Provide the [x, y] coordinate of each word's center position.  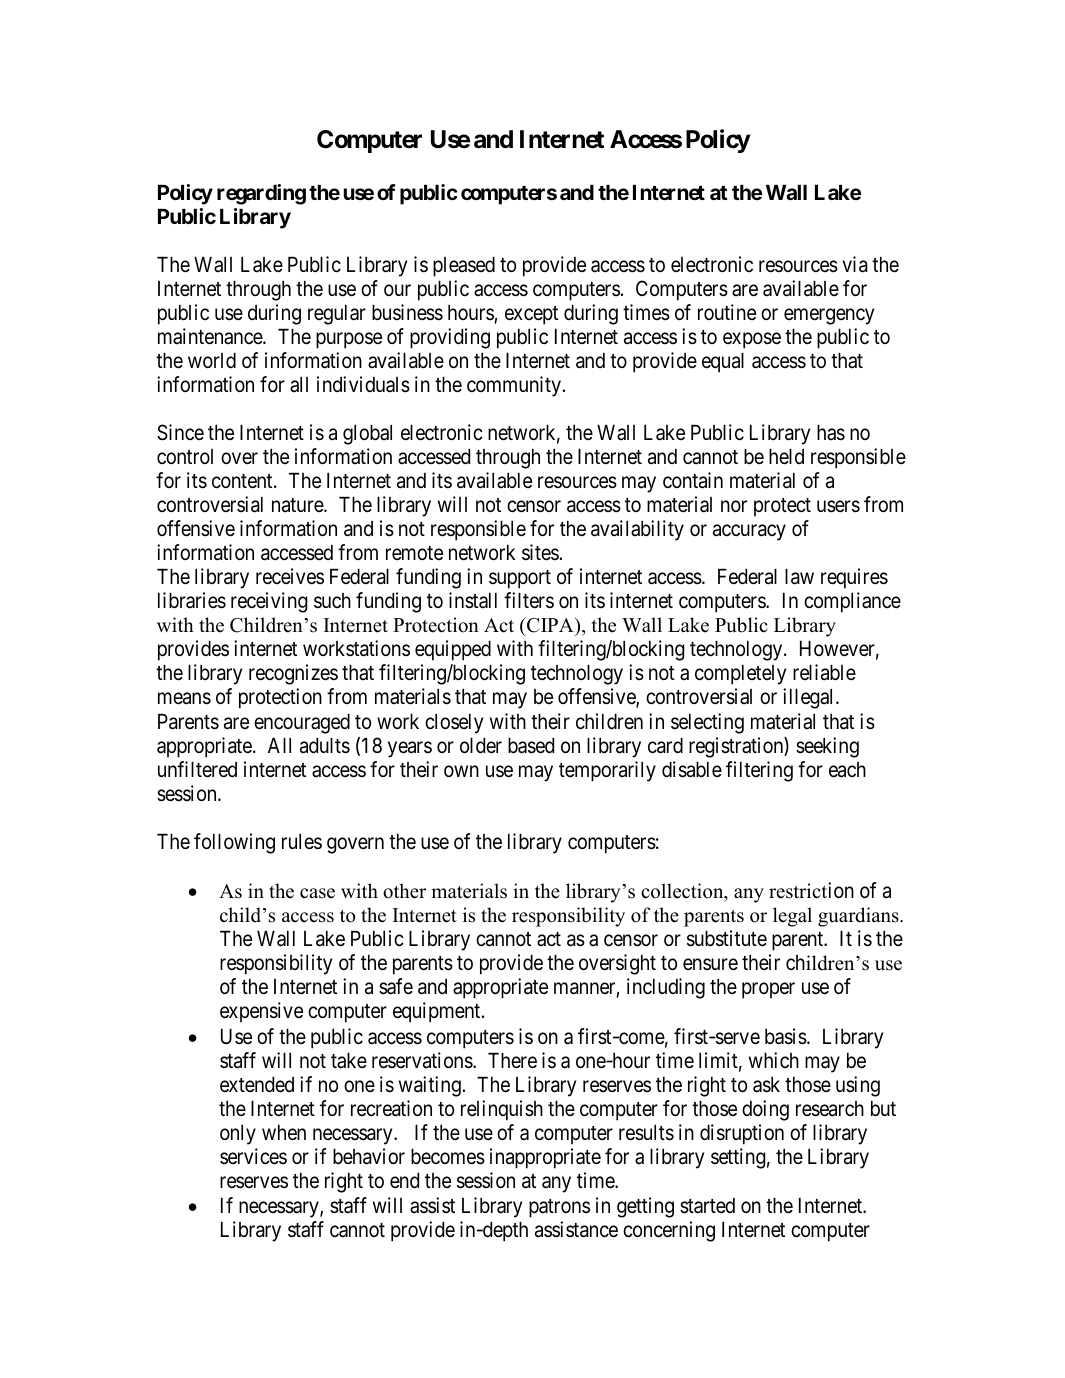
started [707, 1206]
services [253, 1156]
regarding [261, 194]
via [855, 264]
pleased [464, 267]
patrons [559, 1208]
